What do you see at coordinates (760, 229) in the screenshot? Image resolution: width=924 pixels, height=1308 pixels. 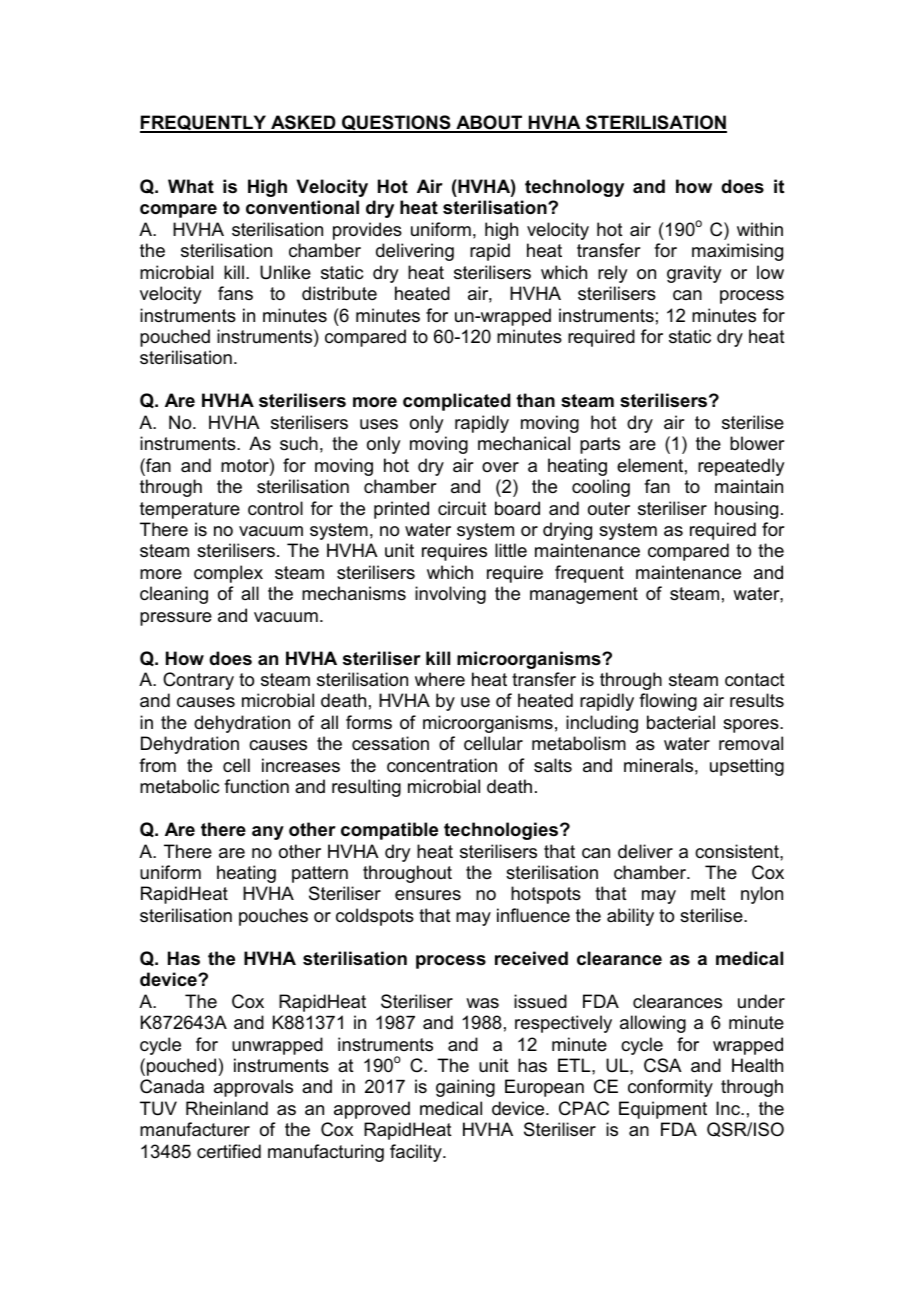 I see `within` at bounding box center [760, 229].
